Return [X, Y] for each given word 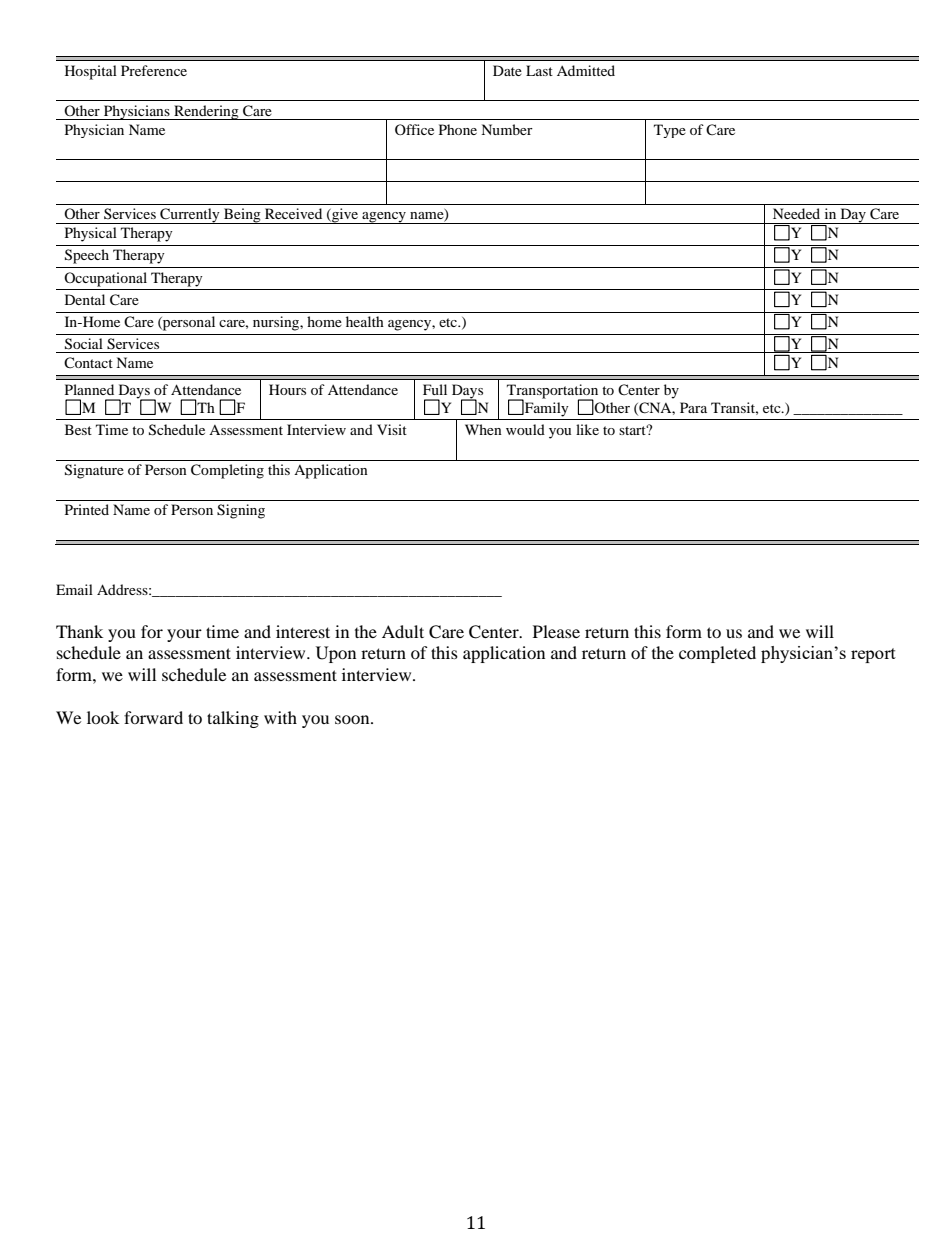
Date [507, 70]
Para [693, 407]
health [365, 321]
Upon [336, 654]
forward [153, 717]
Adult [403, 631]
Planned [89, 389]
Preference [154, 70]
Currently [190, 216]
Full [435, 389]
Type [670, 131]
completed [717, 654]
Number [507, 129]
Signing [241, 511]
